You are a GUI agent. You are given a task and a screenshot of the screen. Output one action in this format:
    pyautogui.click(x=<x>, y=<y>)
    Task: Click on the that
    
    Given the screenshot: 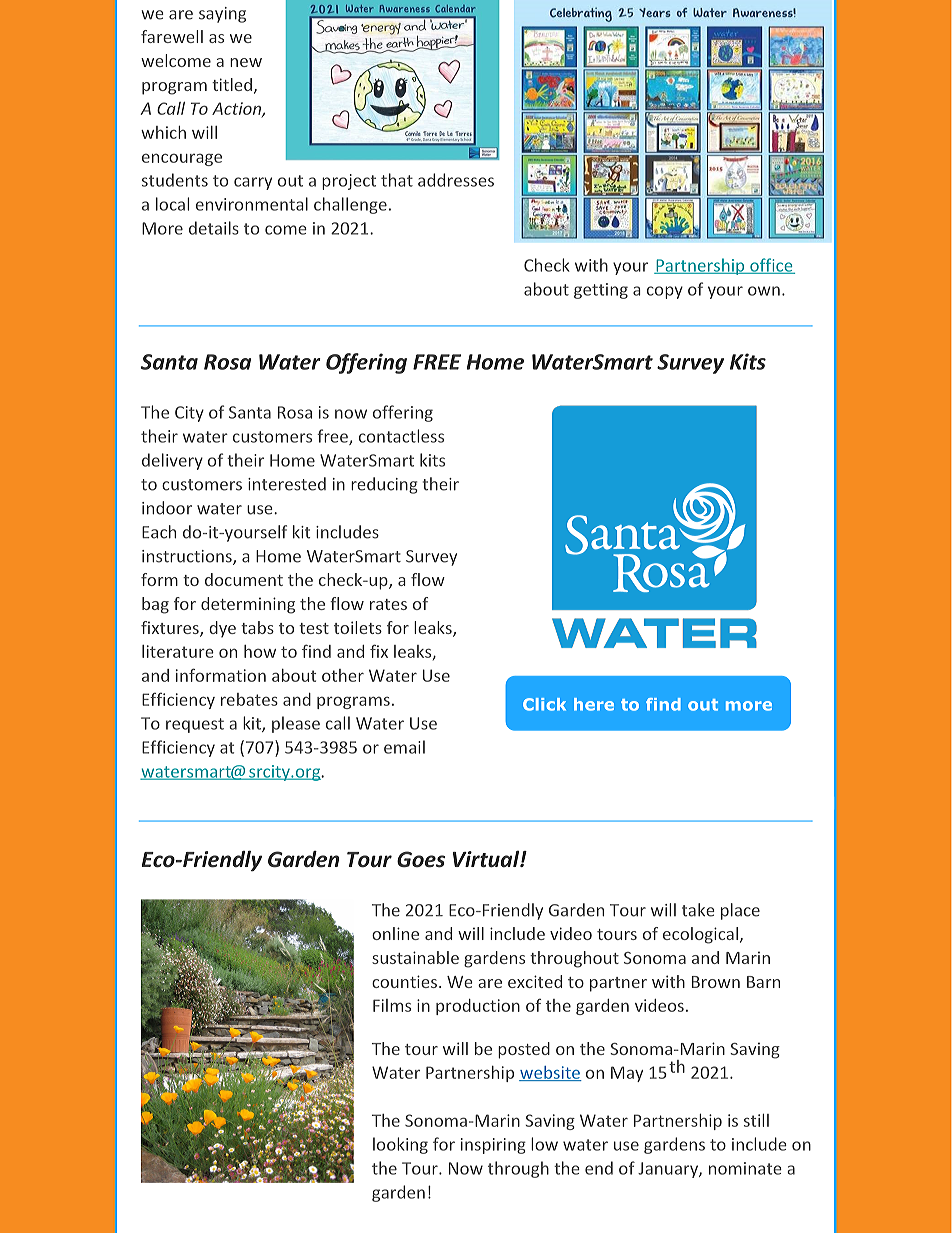 What is the action you would take?
    pyautogui.click(x=397, y=180)
